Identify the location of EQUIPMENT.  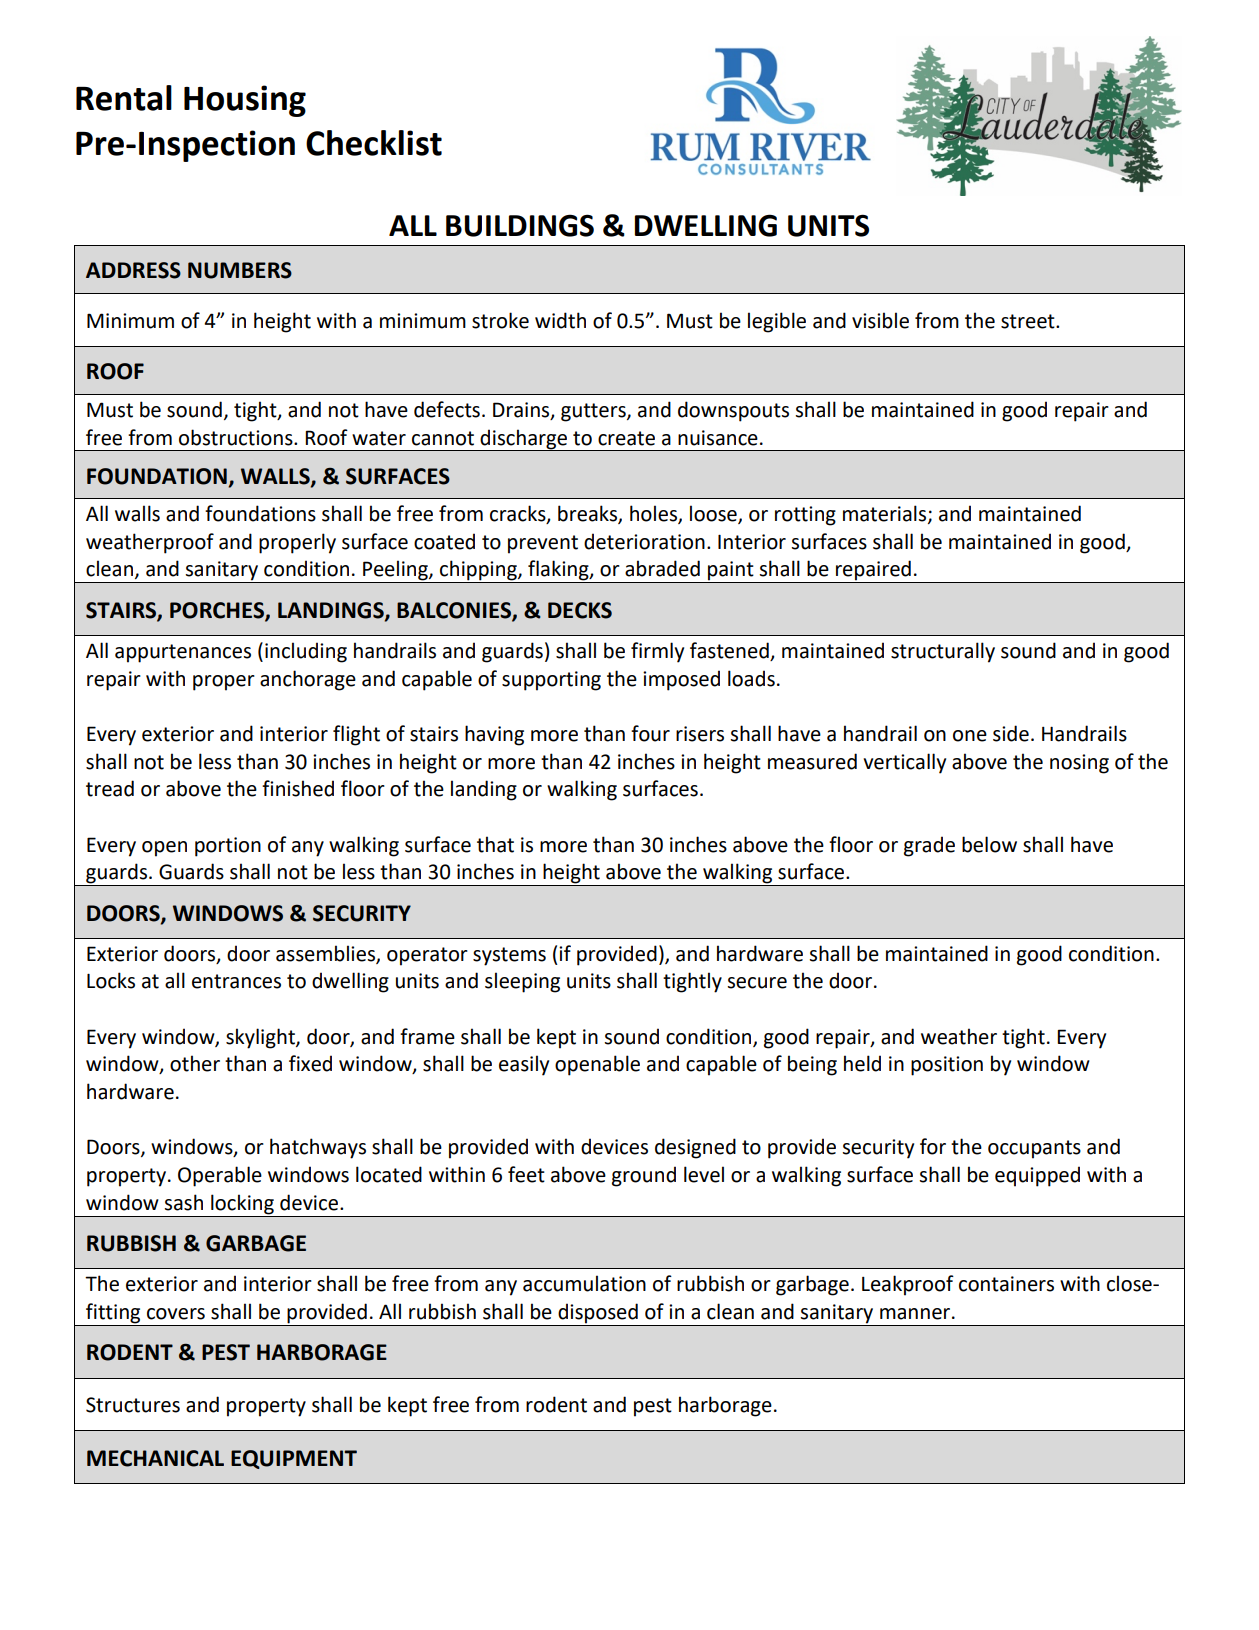
(294, 1459).
